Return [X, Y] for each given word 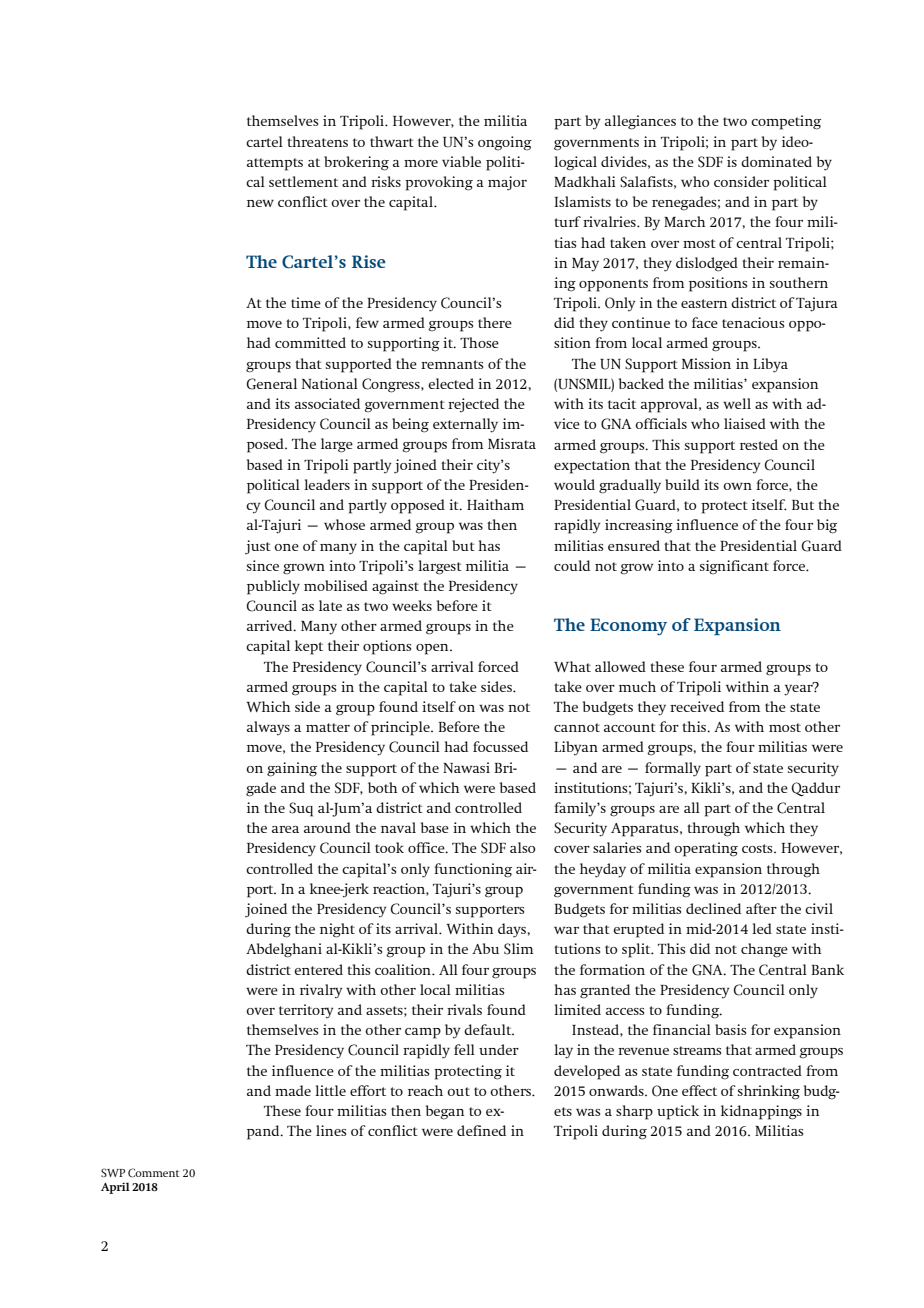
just [258, 547]
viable [461, 161]
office [427, 847]
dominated [776, 161]
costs [758, 848]
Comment [154, 1173]
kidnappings [761, 1112]
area [285, 829]
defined [481, 1130]
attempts [275, 164]
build [682, 484]
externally [465, 425]
